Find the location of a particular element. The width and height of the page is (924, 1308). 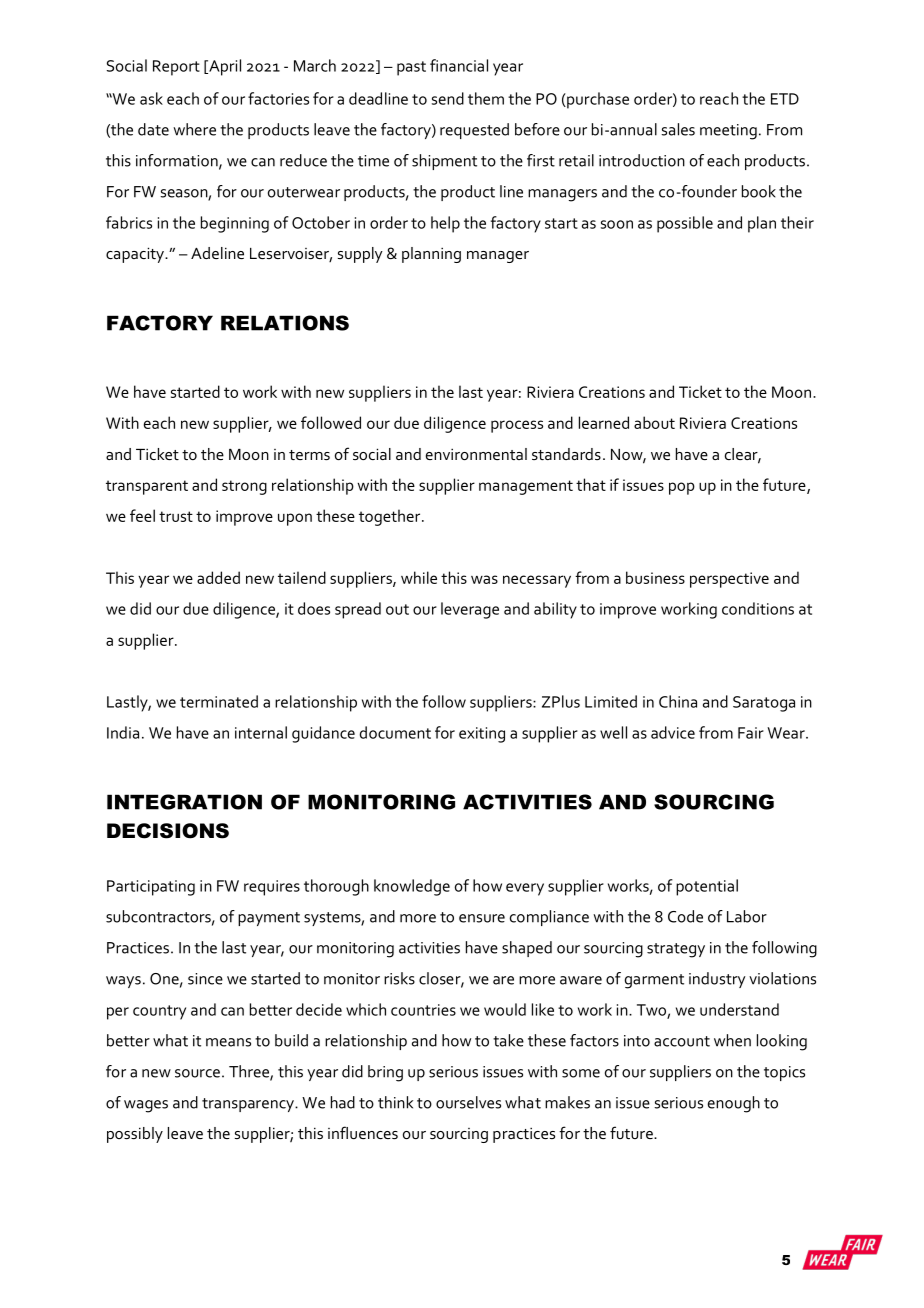

perspective is located at coordinates (729, 580).
